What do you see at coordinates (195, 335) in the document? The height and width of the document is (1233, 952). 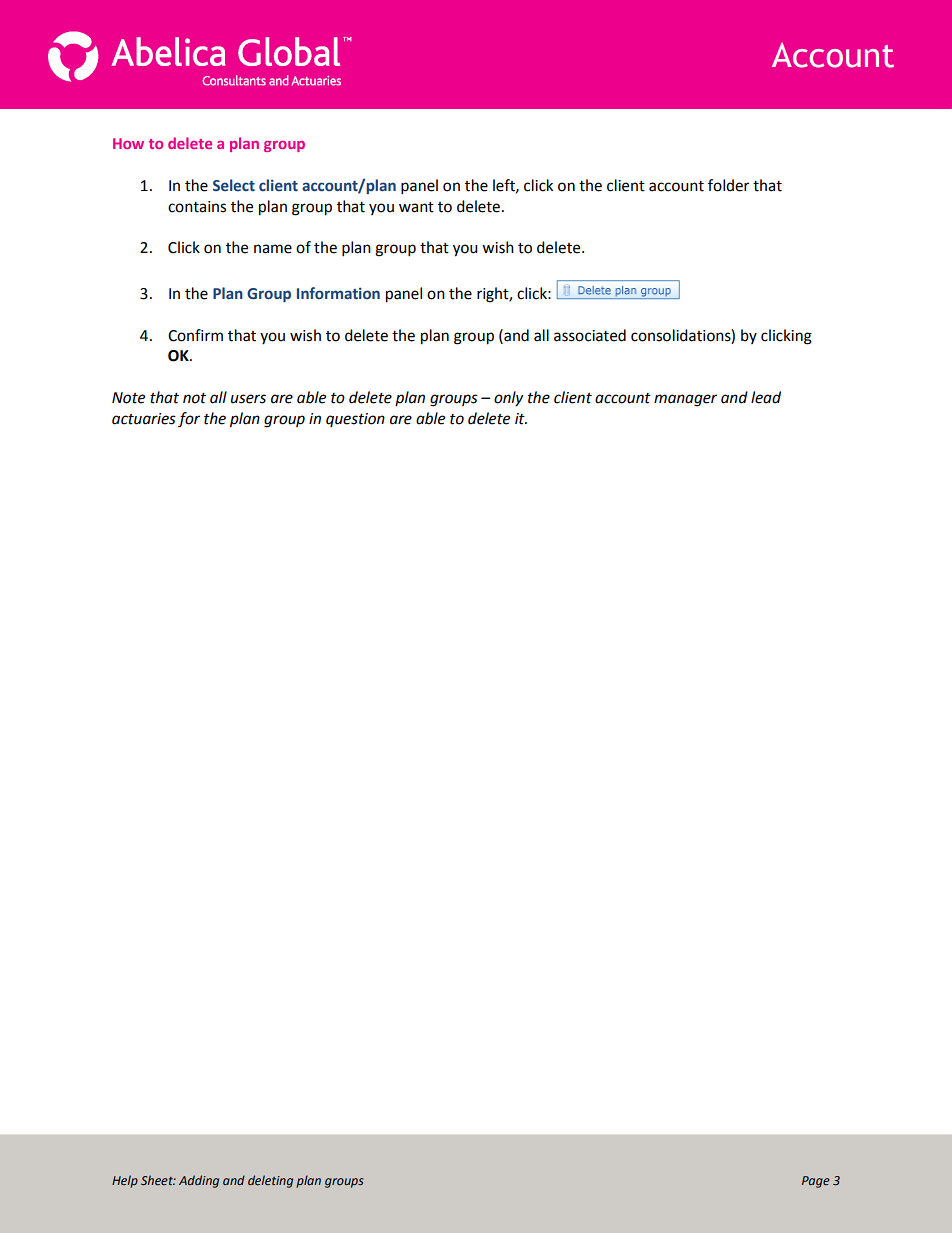 I see `Confirm` at bounding box center [195, 335].
